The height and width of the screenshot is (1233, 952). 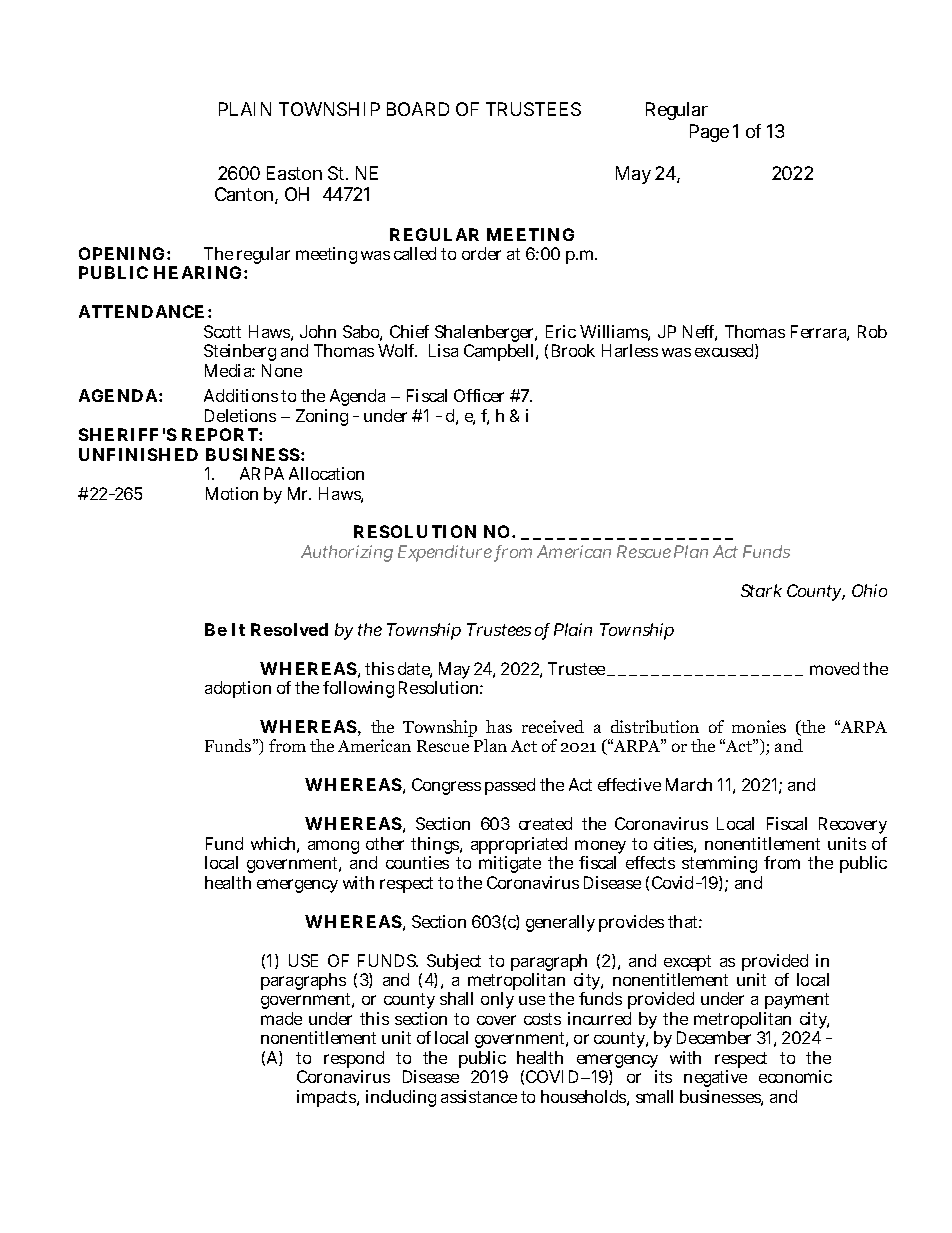 What do you see at coordinates (281, 1018) in the screenshot?
I see `made` at bounding box center [281, 1018].
